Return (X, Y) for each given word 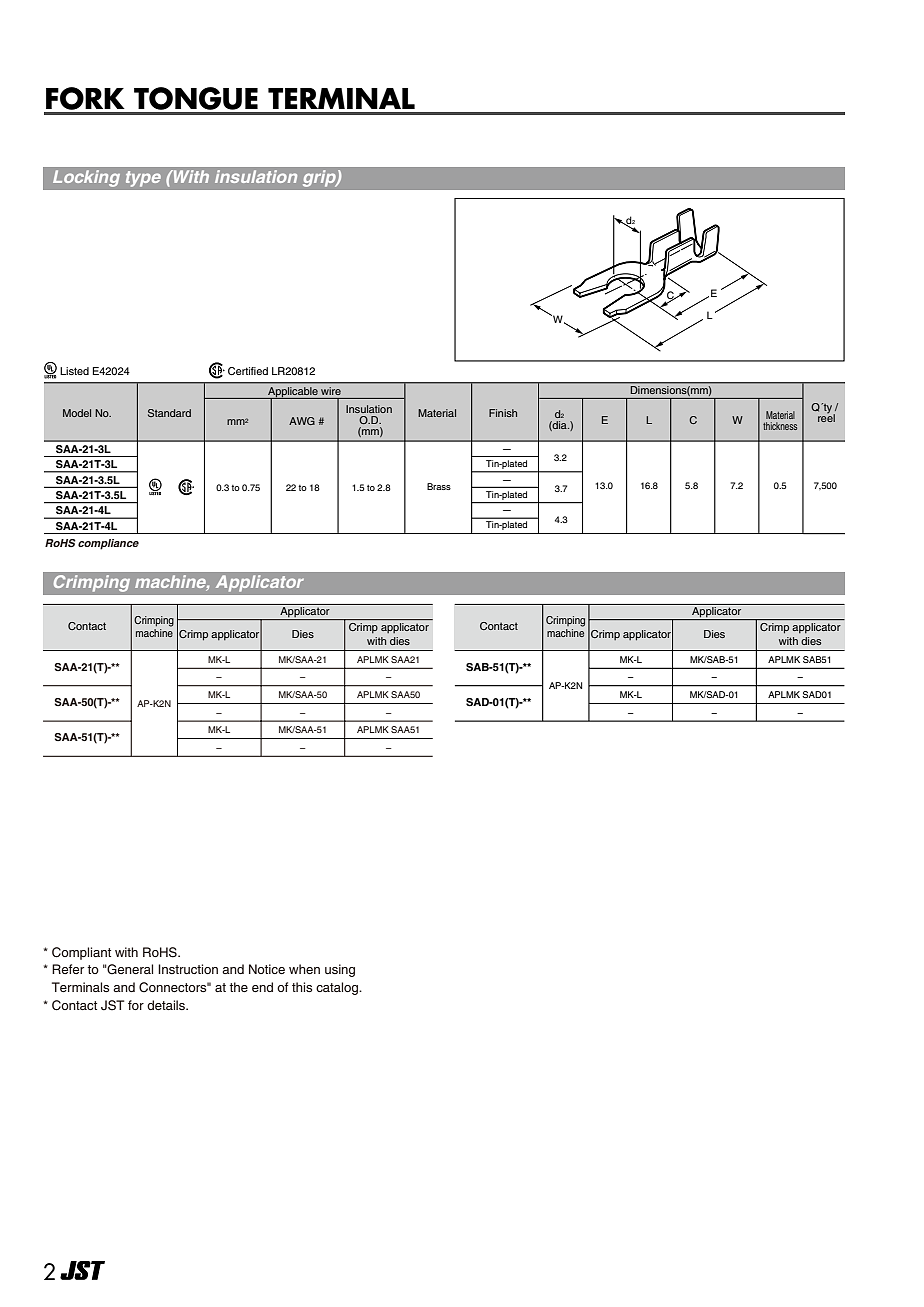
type (143, 179)
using (340, 970)
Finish (503, 413)
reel (826, 417)
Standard (169, 413)
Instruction (188, 969)
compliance (108, 544)
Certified (248, 371)
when (304, 969)
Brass (439, 486)
